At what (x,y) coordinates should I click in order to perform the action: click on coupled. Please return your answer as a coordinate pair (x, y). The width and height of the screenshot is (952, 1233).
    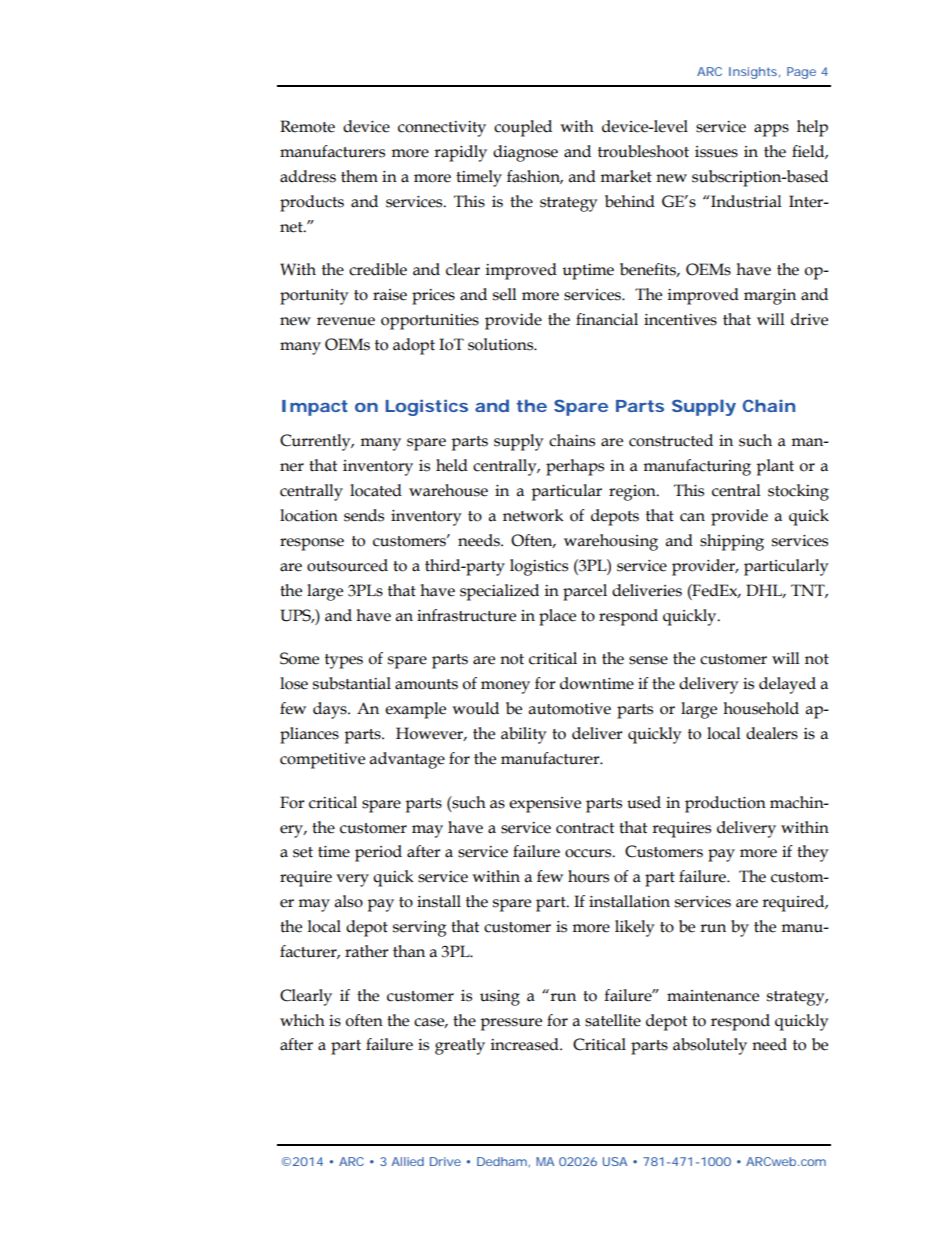
    Looking at the image, I should click on (523, 128).
